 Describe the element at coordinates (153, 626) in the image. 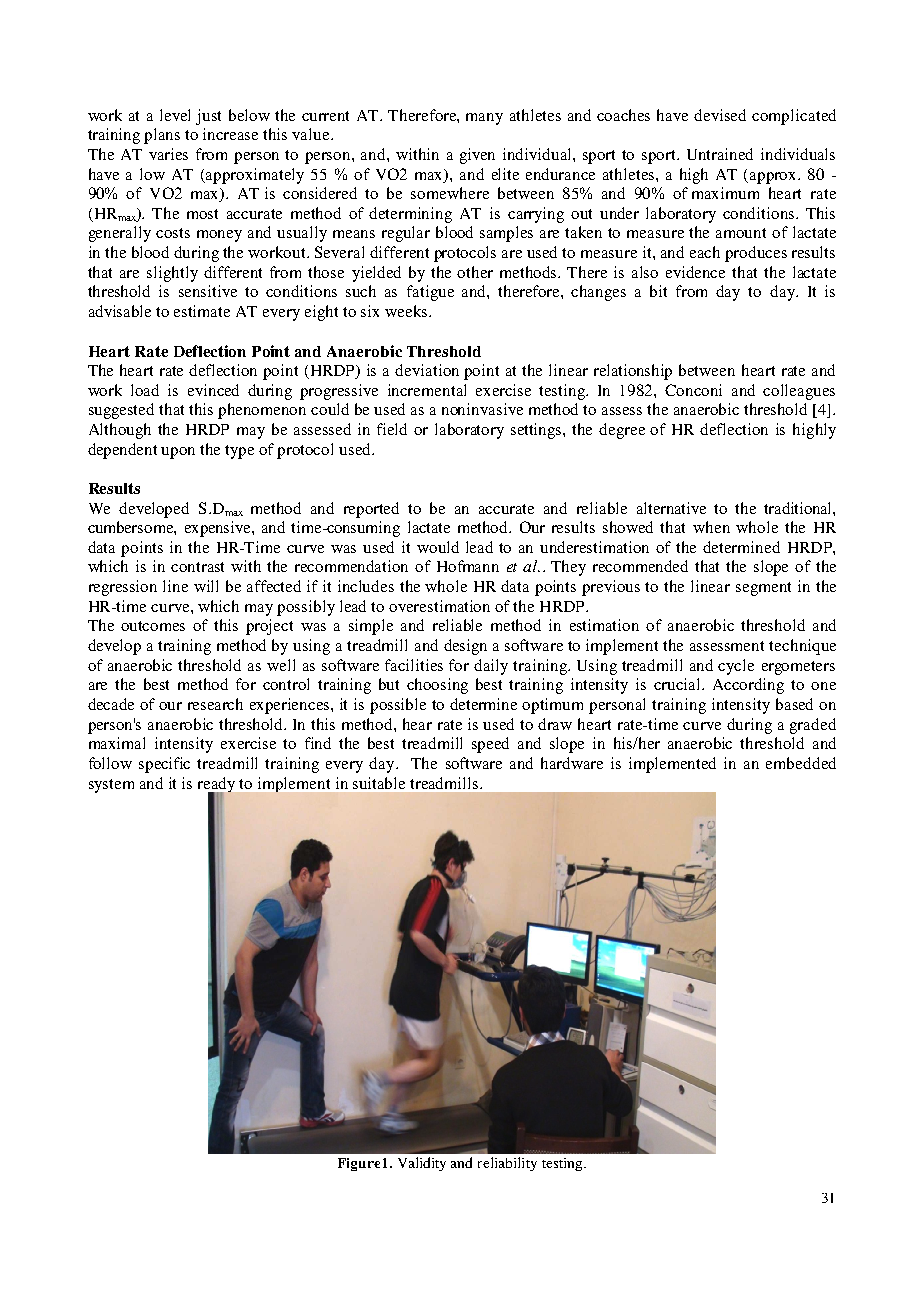

I see `outcomes` at that location.
